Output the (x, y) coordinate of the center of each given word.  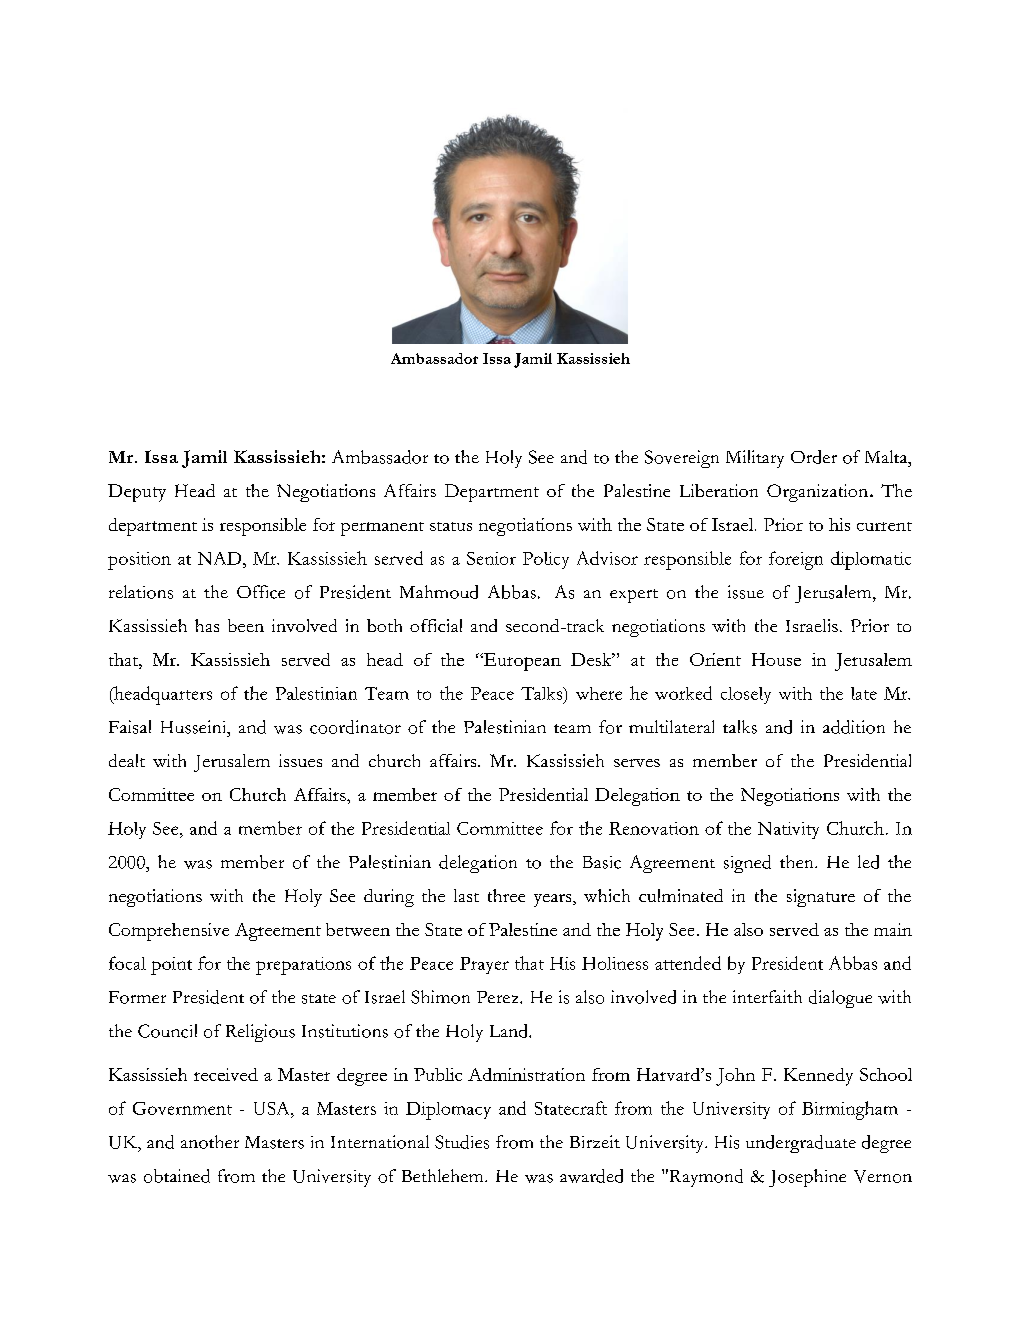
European (521, 662)
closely (746, 695)
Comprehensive (169, 932)
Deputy (137, 493)
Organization (819, 493)
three (506, 895)
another (210, 1142)
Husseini (195, 727)
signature (821, 898)
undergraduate (801, 1144)
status (451, 526)
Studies (462, 1142)
